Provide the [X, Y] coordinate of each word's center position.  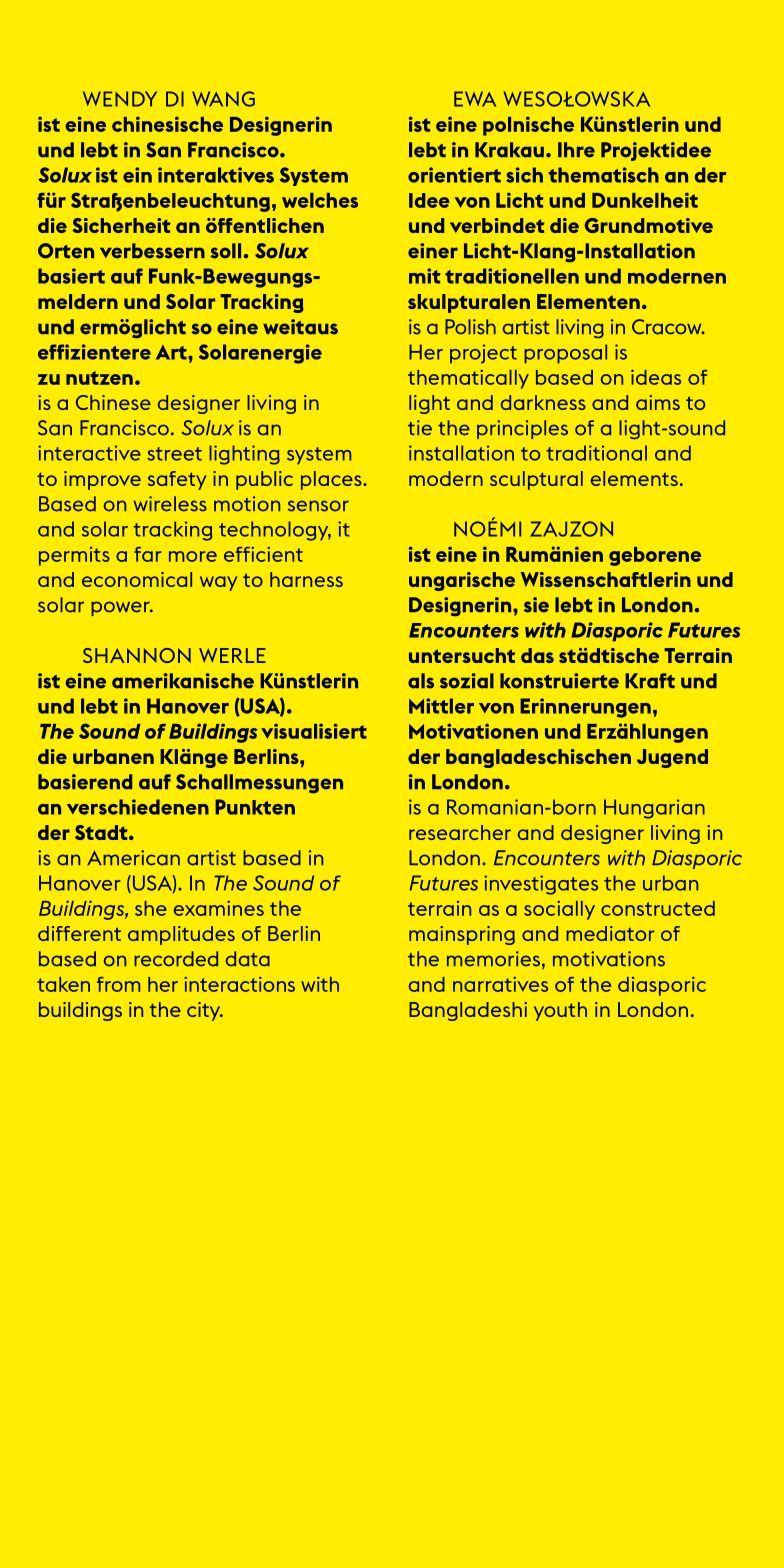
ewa [475, 99]
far [148, 554]
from [118, 984]
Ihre [576, 150]
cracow [668, 327]
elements [634, 478]
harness [306, 579]
